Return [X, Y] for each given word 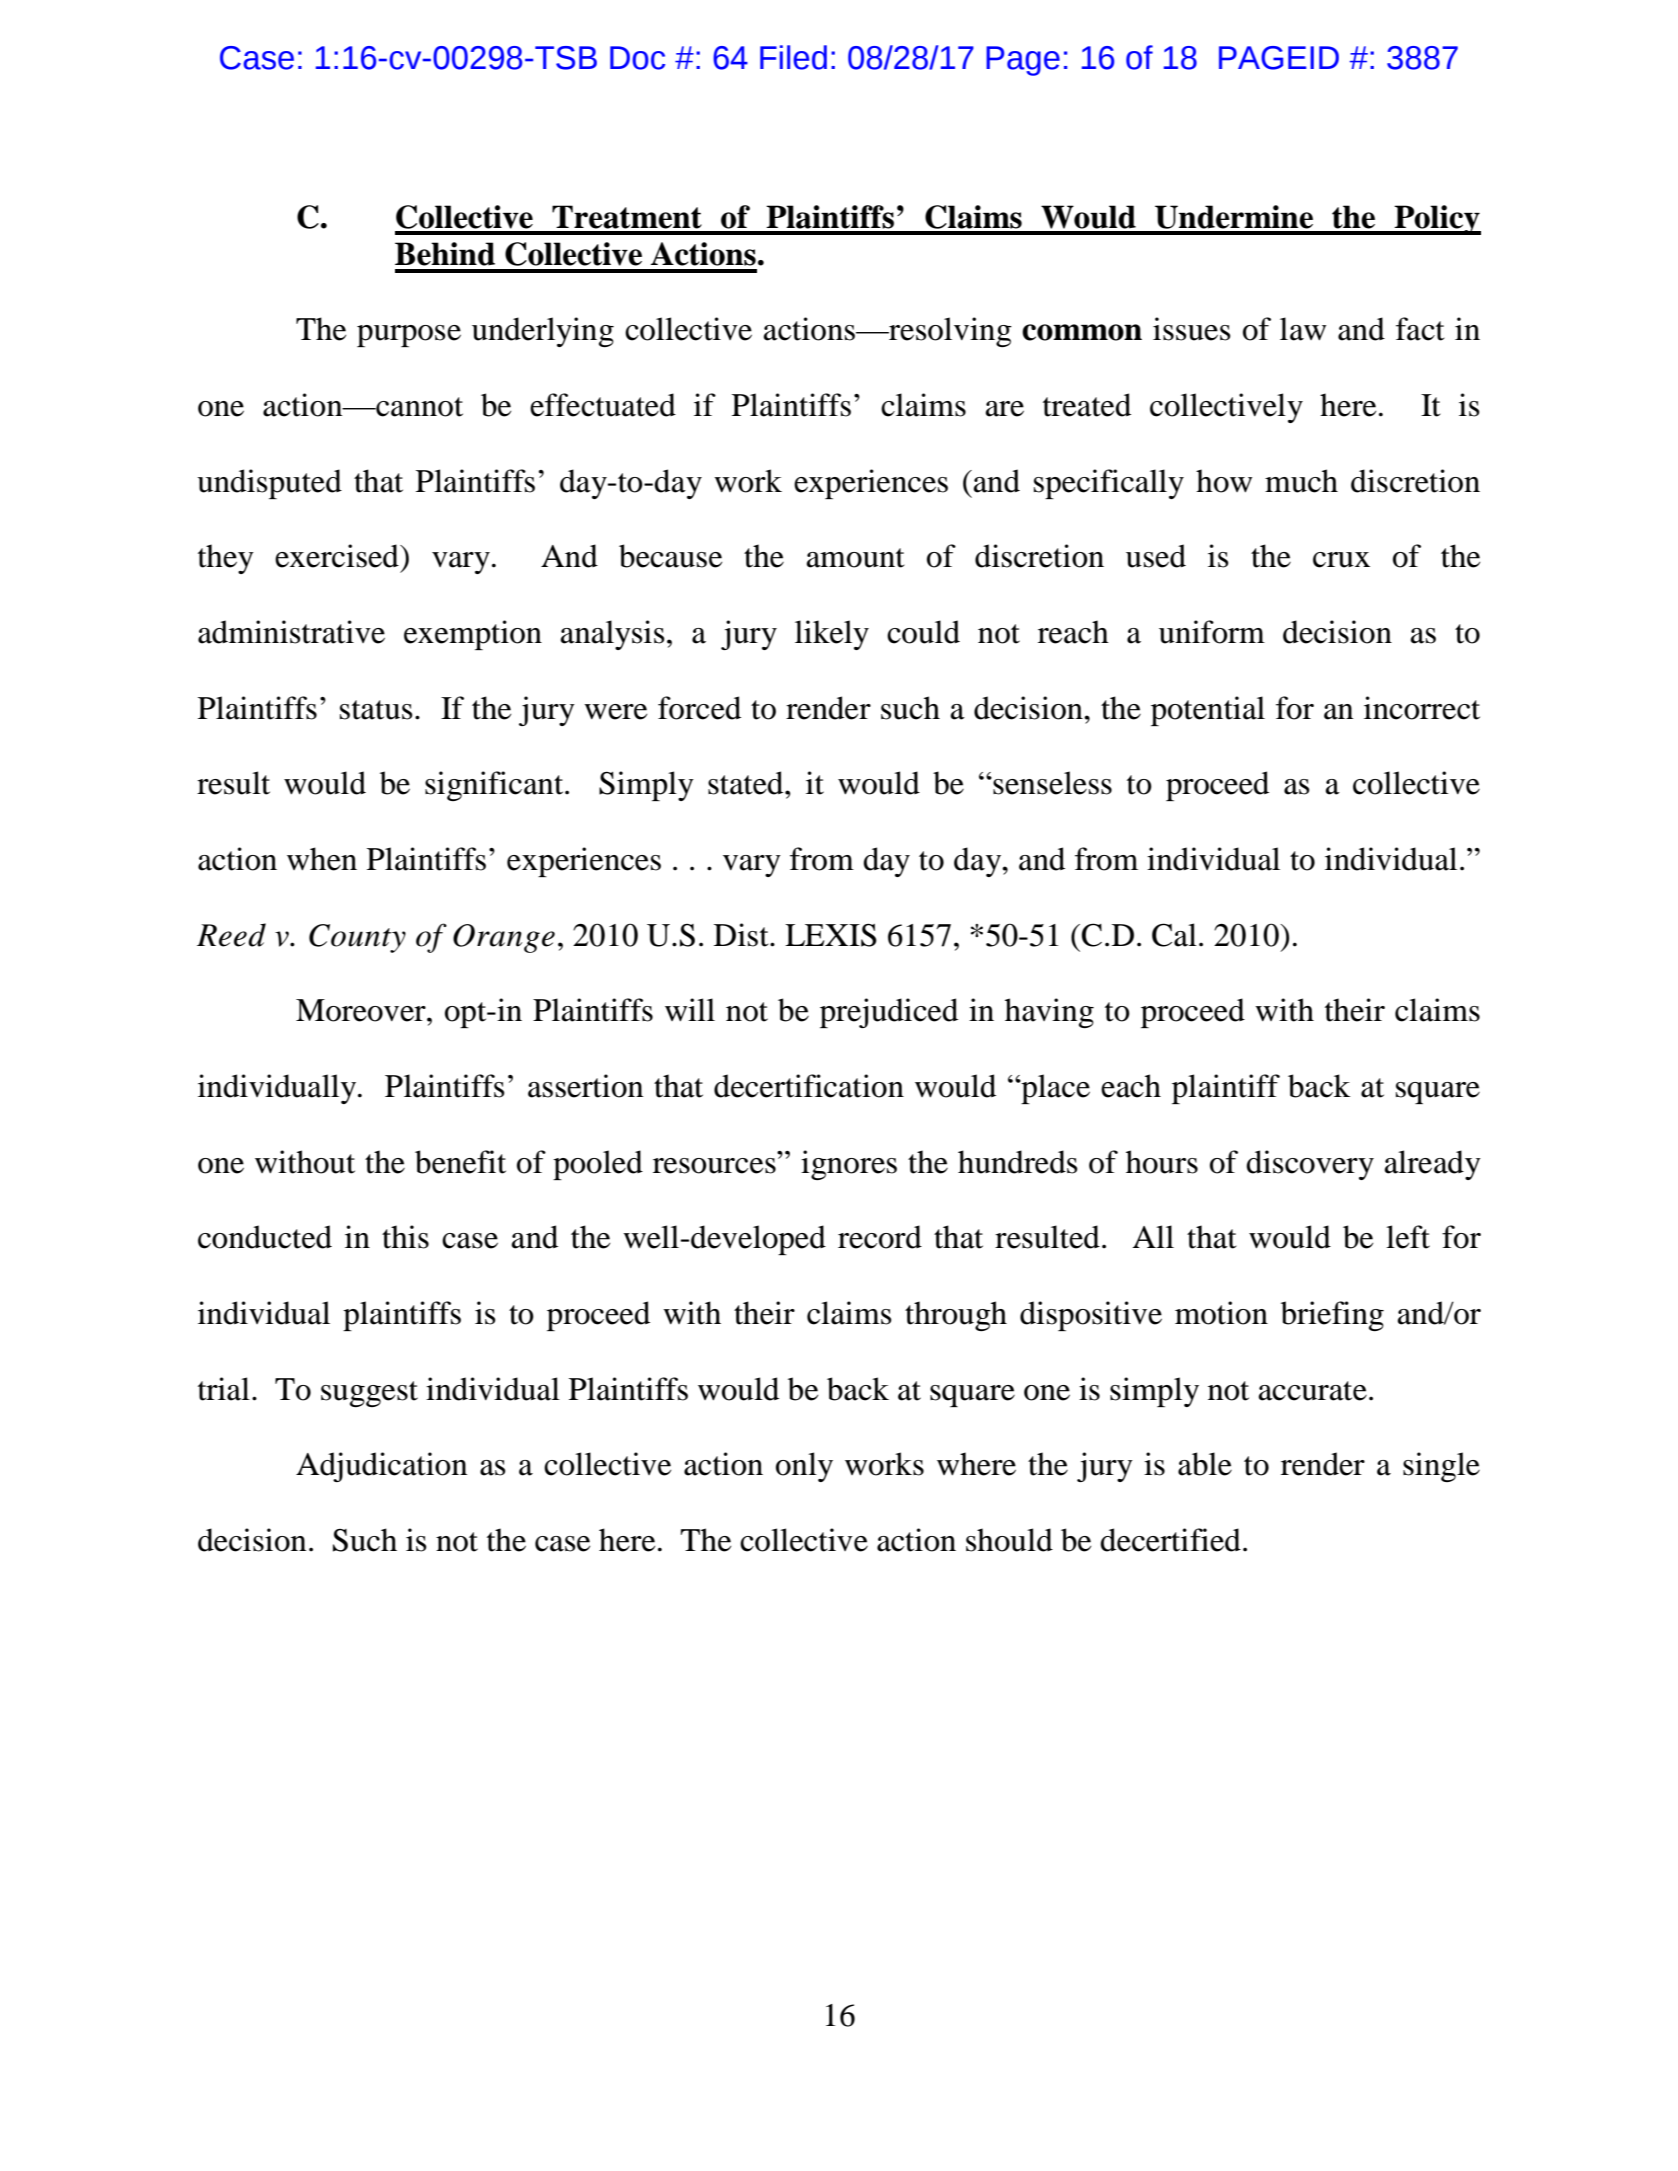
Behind [445, 254]
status [376, 710]
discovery [1310, 1165]
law [1303, 329]
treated [1087, 405]
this [405, 1237]
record [880, 1237]
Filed [793, 57]
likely [832, 635]
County [357, 938]
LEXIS [831, 935]
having [1049, 1013]
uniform [1212, 632]
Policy [1436, 220]
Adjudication [381, 1467]
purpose [409, 336]
